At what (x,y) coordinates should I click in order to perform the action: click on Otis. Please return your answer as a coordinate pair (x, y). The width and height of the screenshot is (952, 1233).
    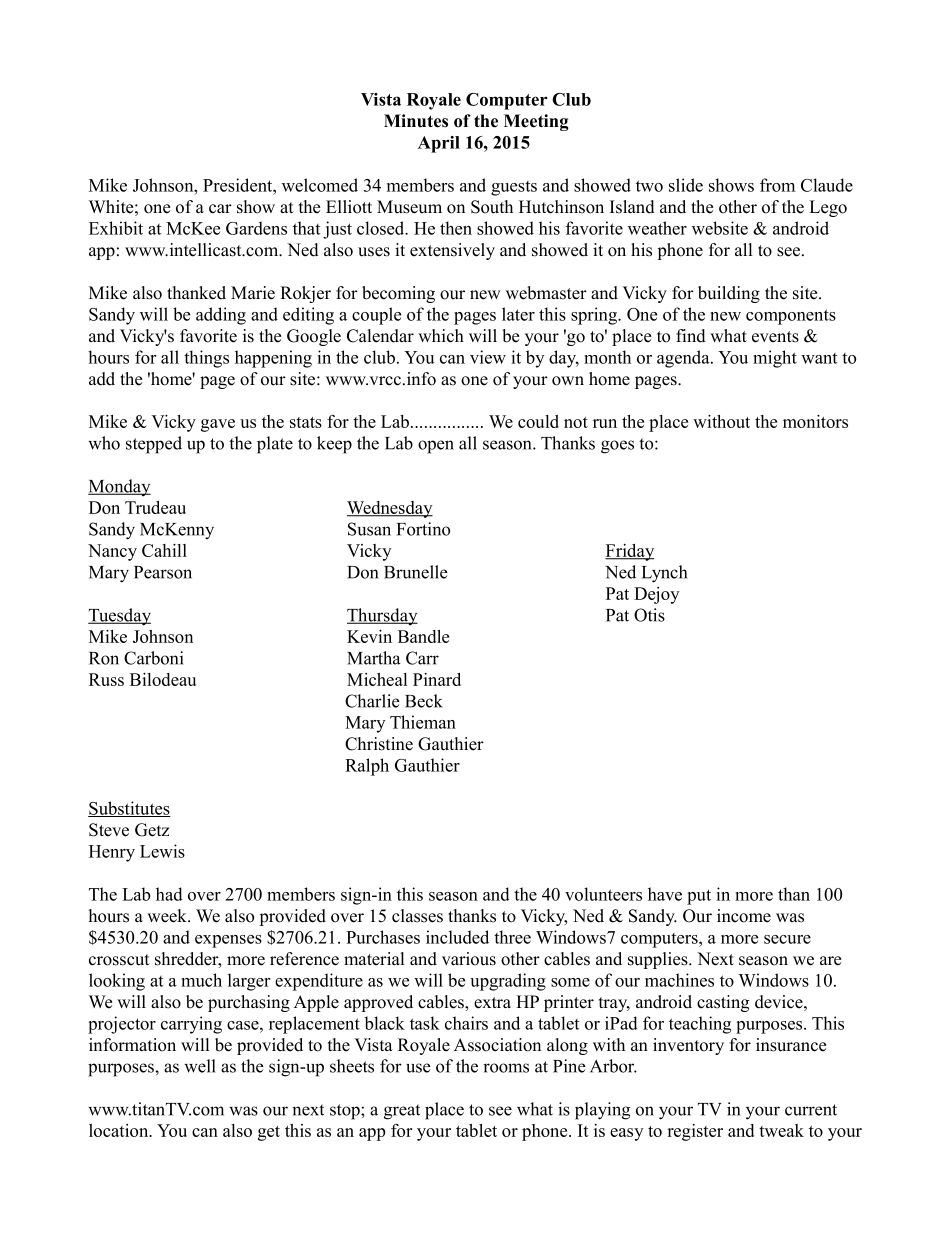
    Looking at the image, I should click on (649, 615).
